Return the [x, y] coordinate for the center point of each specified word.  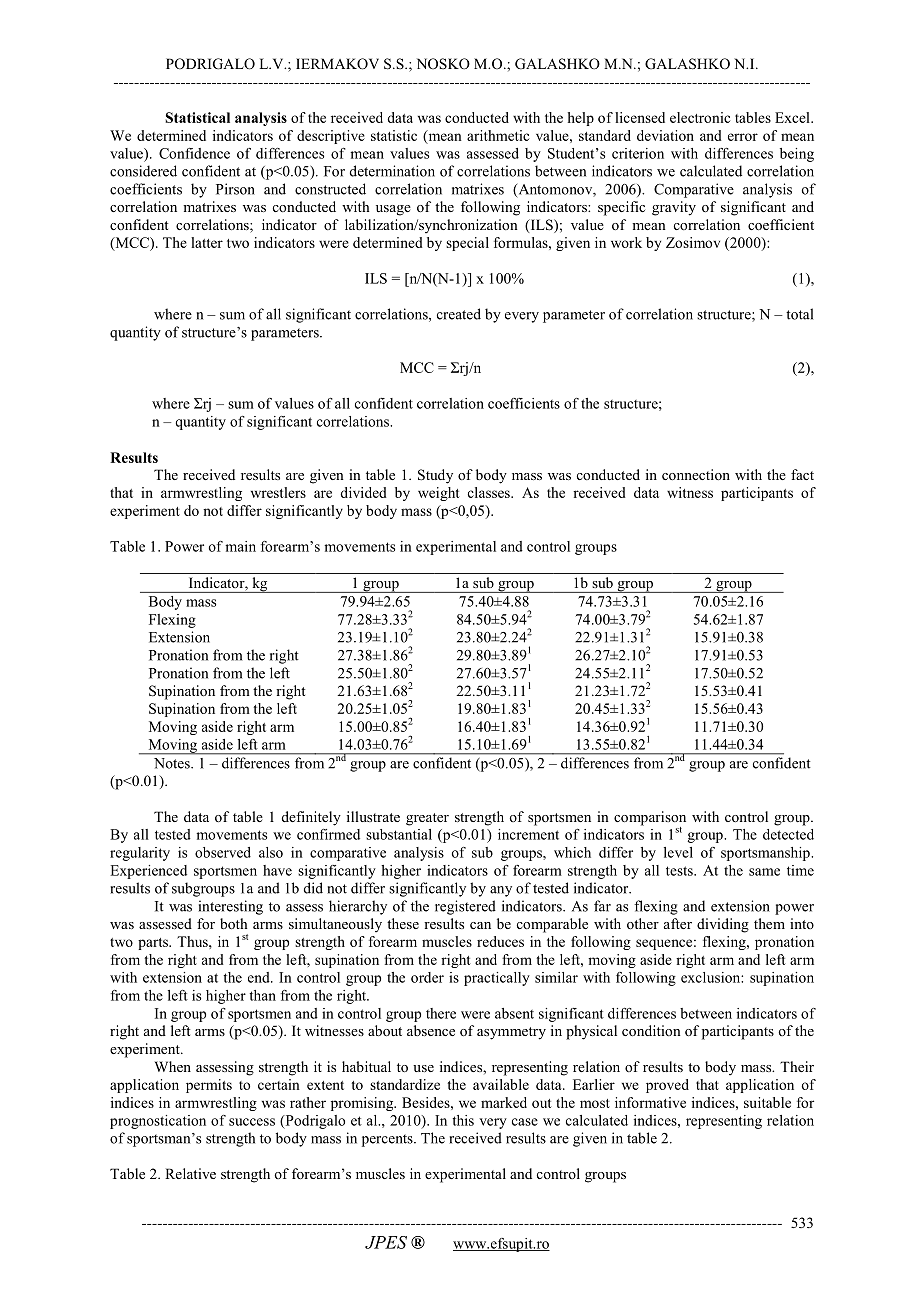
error [743, 137]
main [240, 546]
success [252, 1122]
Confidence [194, 153]
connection [696, 474]
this [463, 1120]
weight [439, 494]
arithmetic [498, 135]
